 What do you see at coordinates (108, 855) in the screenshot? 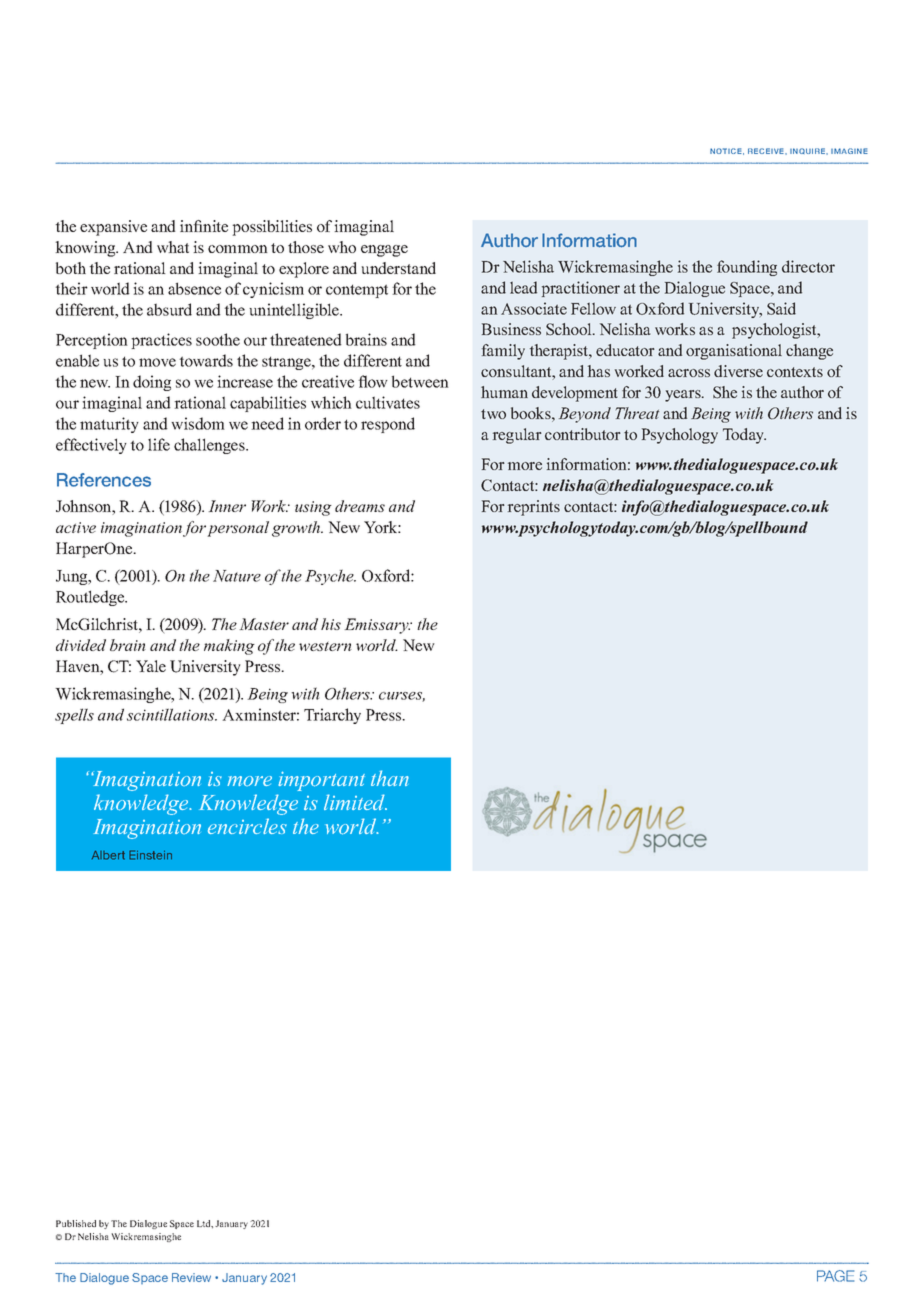
I see `Albert` at bounding box center [108, 855].
